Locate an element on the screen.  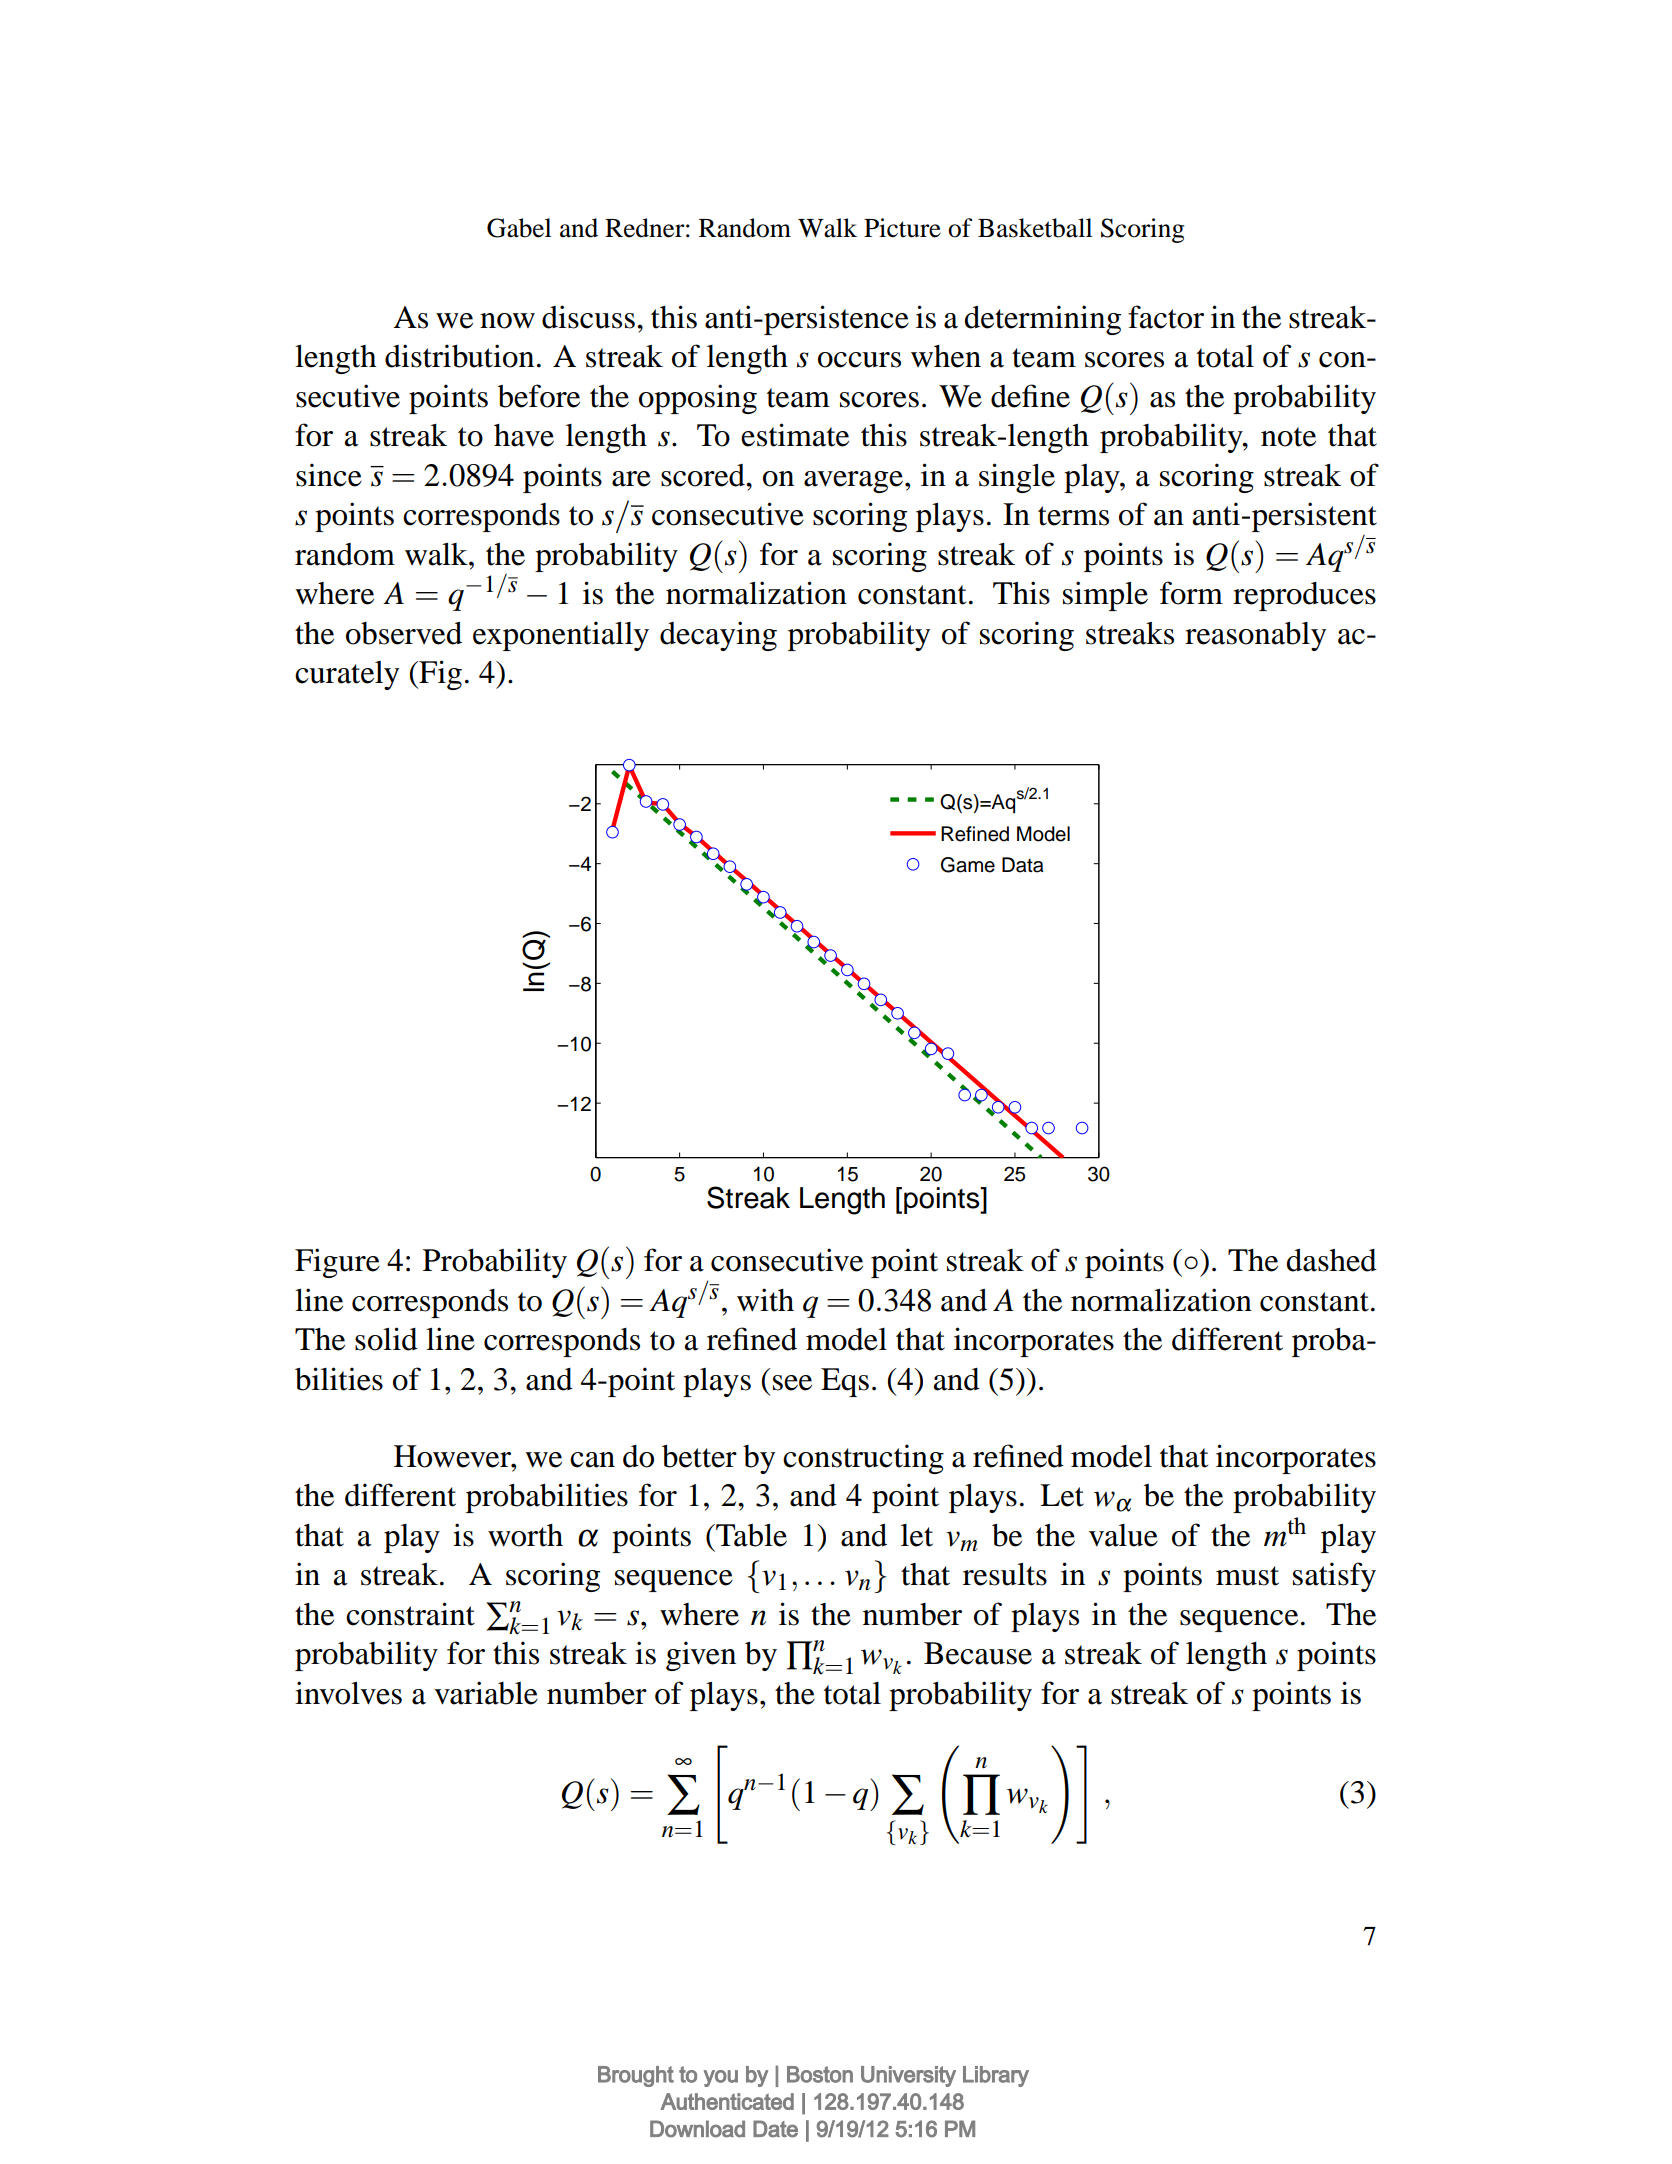
reasonably is located at coordinates (1255, 636).
